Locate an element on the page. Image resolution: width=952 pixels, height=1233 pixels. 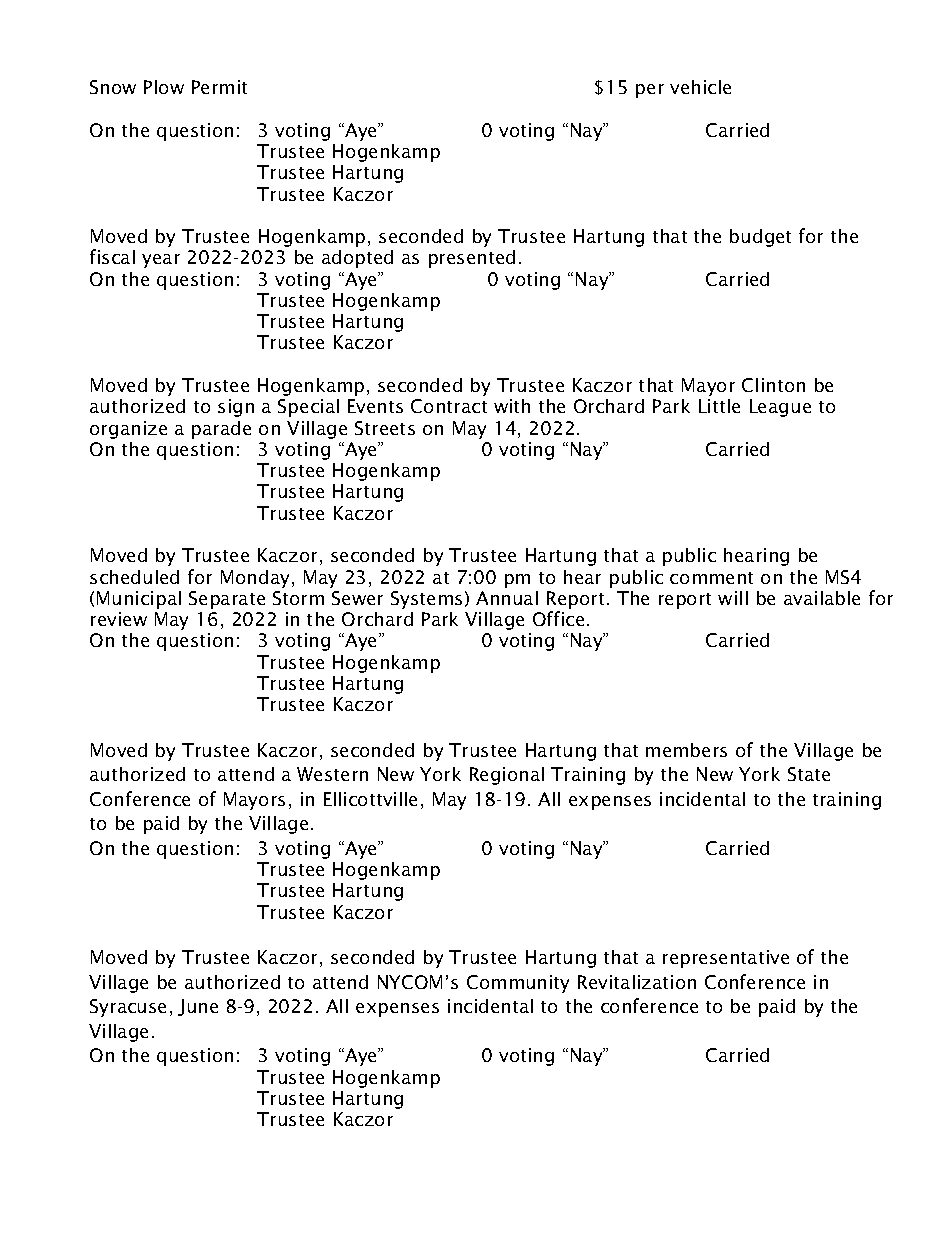
Community is located at coordinates (518, 984).
